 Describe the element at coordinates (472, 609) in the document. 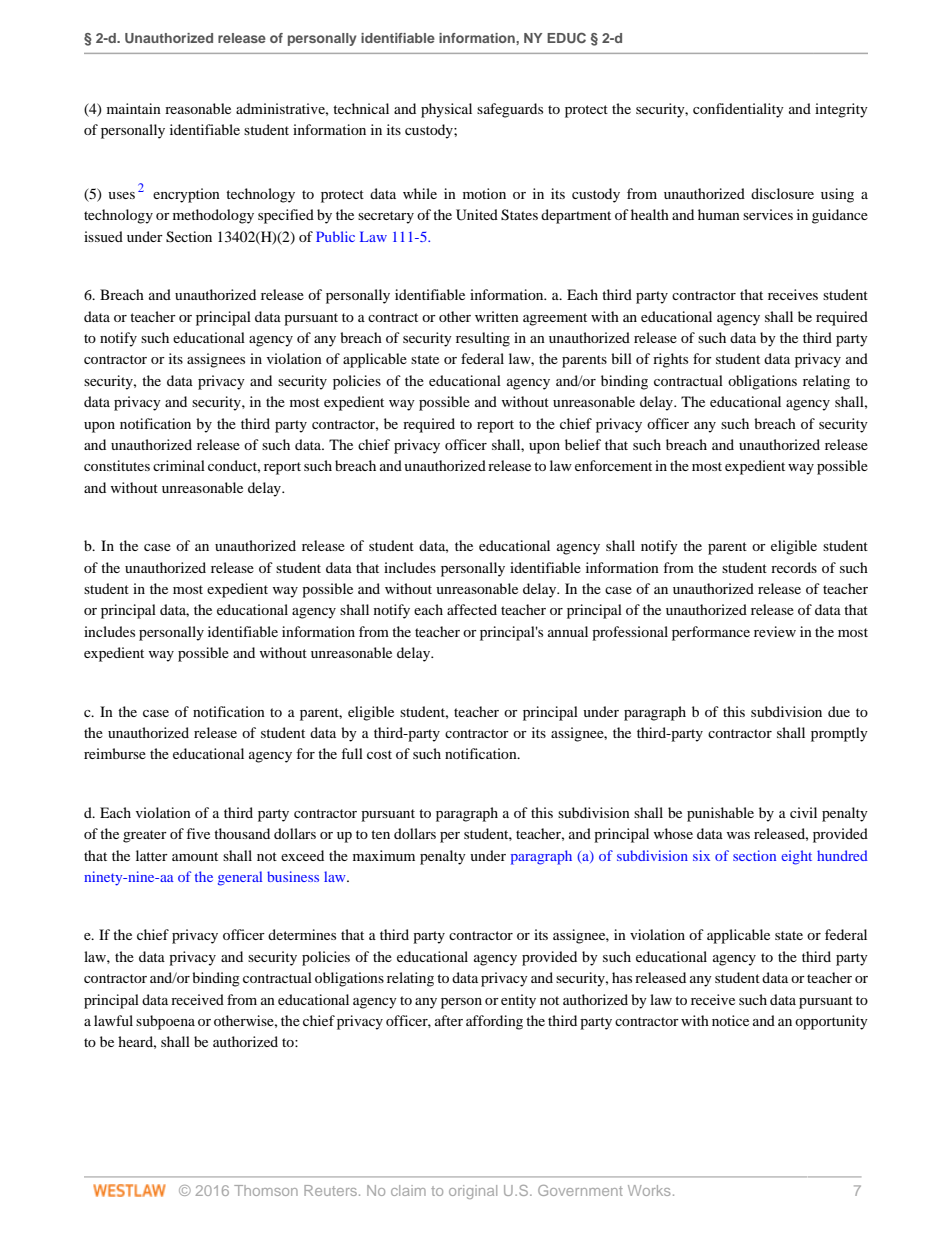

I see `affected` at that location.
